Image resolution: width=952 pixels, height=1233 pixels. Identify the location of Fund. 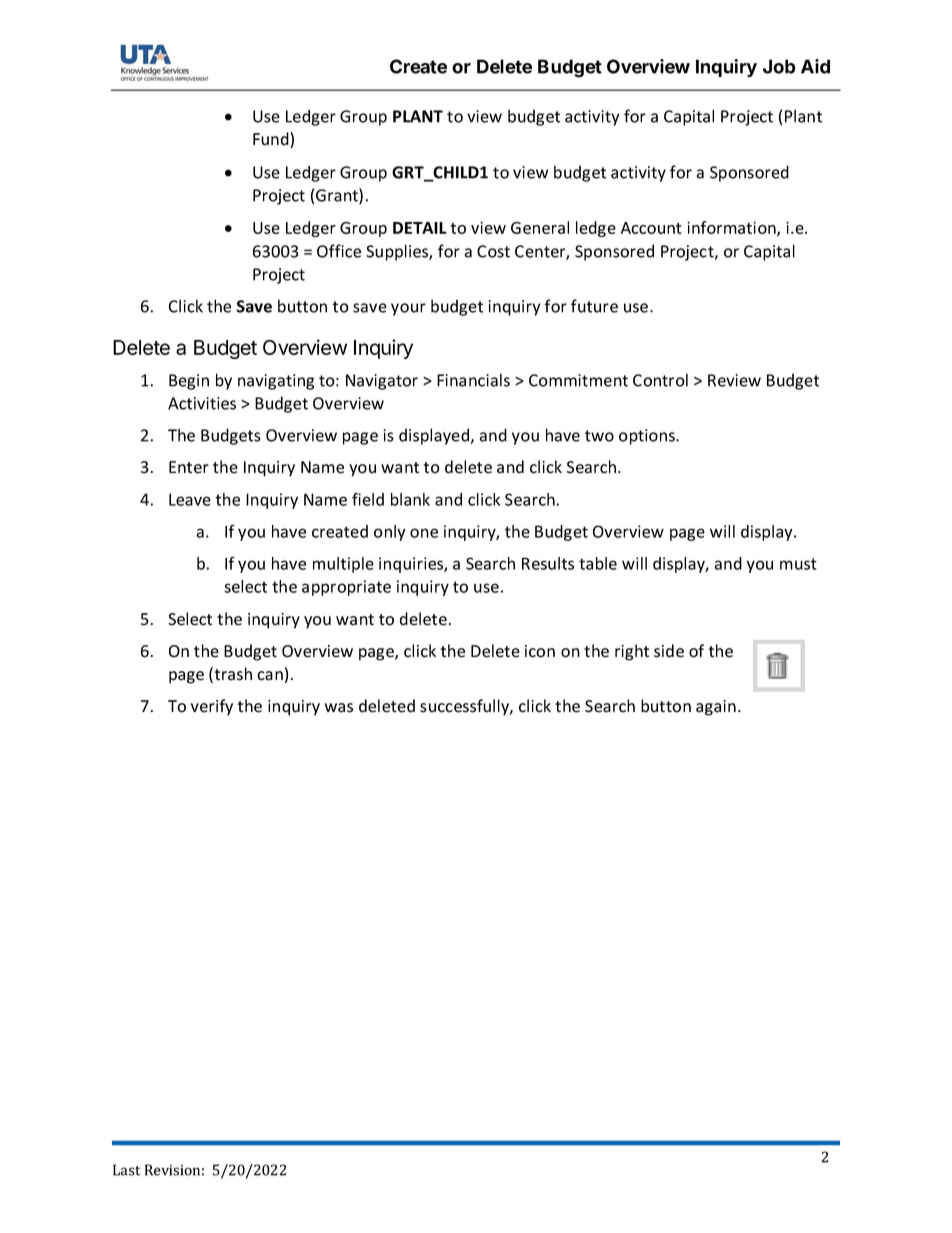
(272, 140).
